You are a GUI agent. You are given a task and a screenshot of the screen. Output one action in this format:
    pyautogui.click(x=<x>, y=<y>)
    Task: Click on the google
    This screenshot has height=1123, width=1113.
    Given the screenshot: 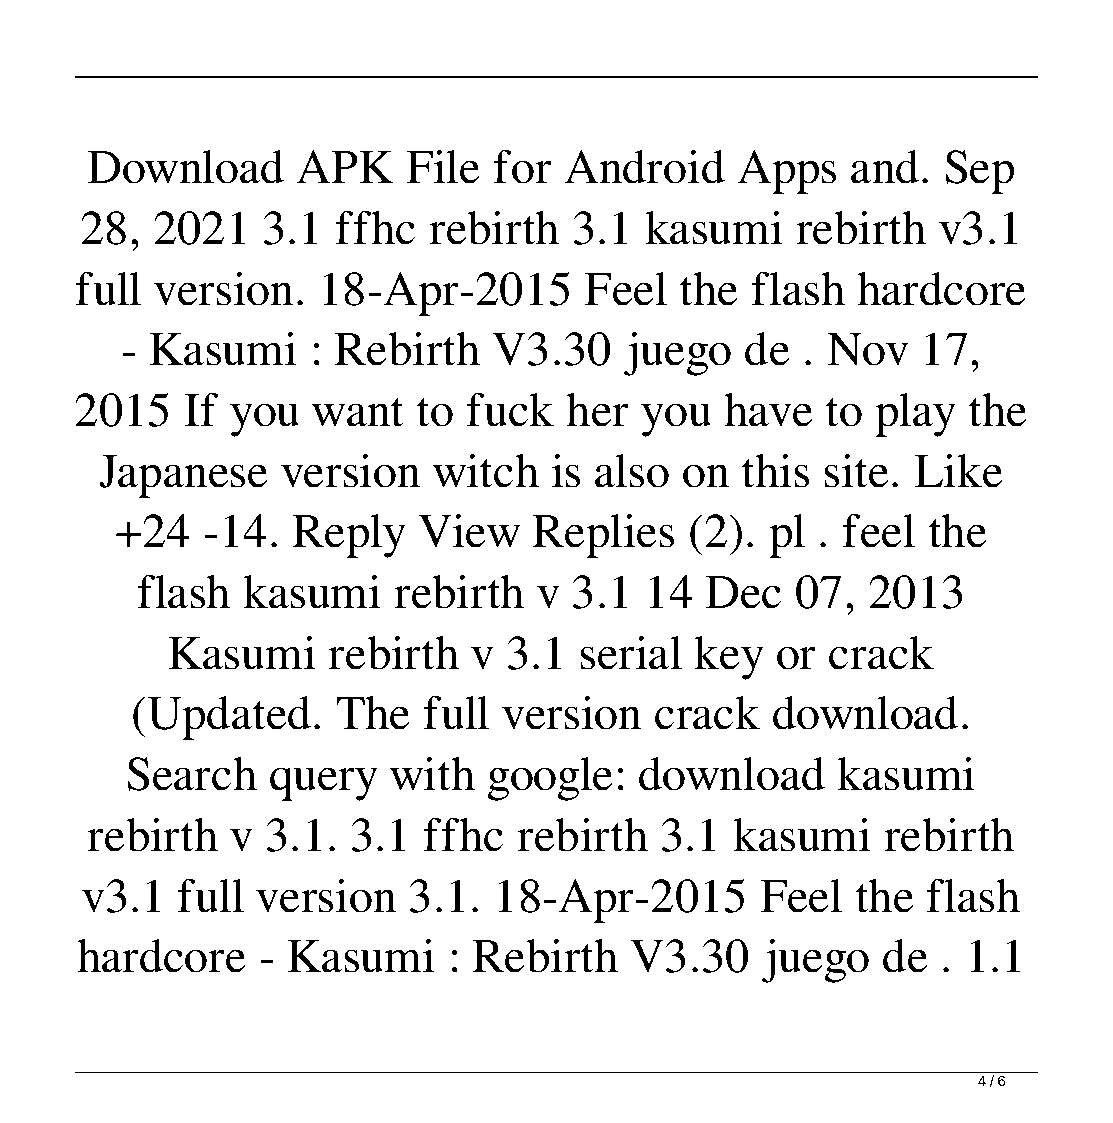 What is the action you would take?
    pyautogui.click(x=550, y=779)
